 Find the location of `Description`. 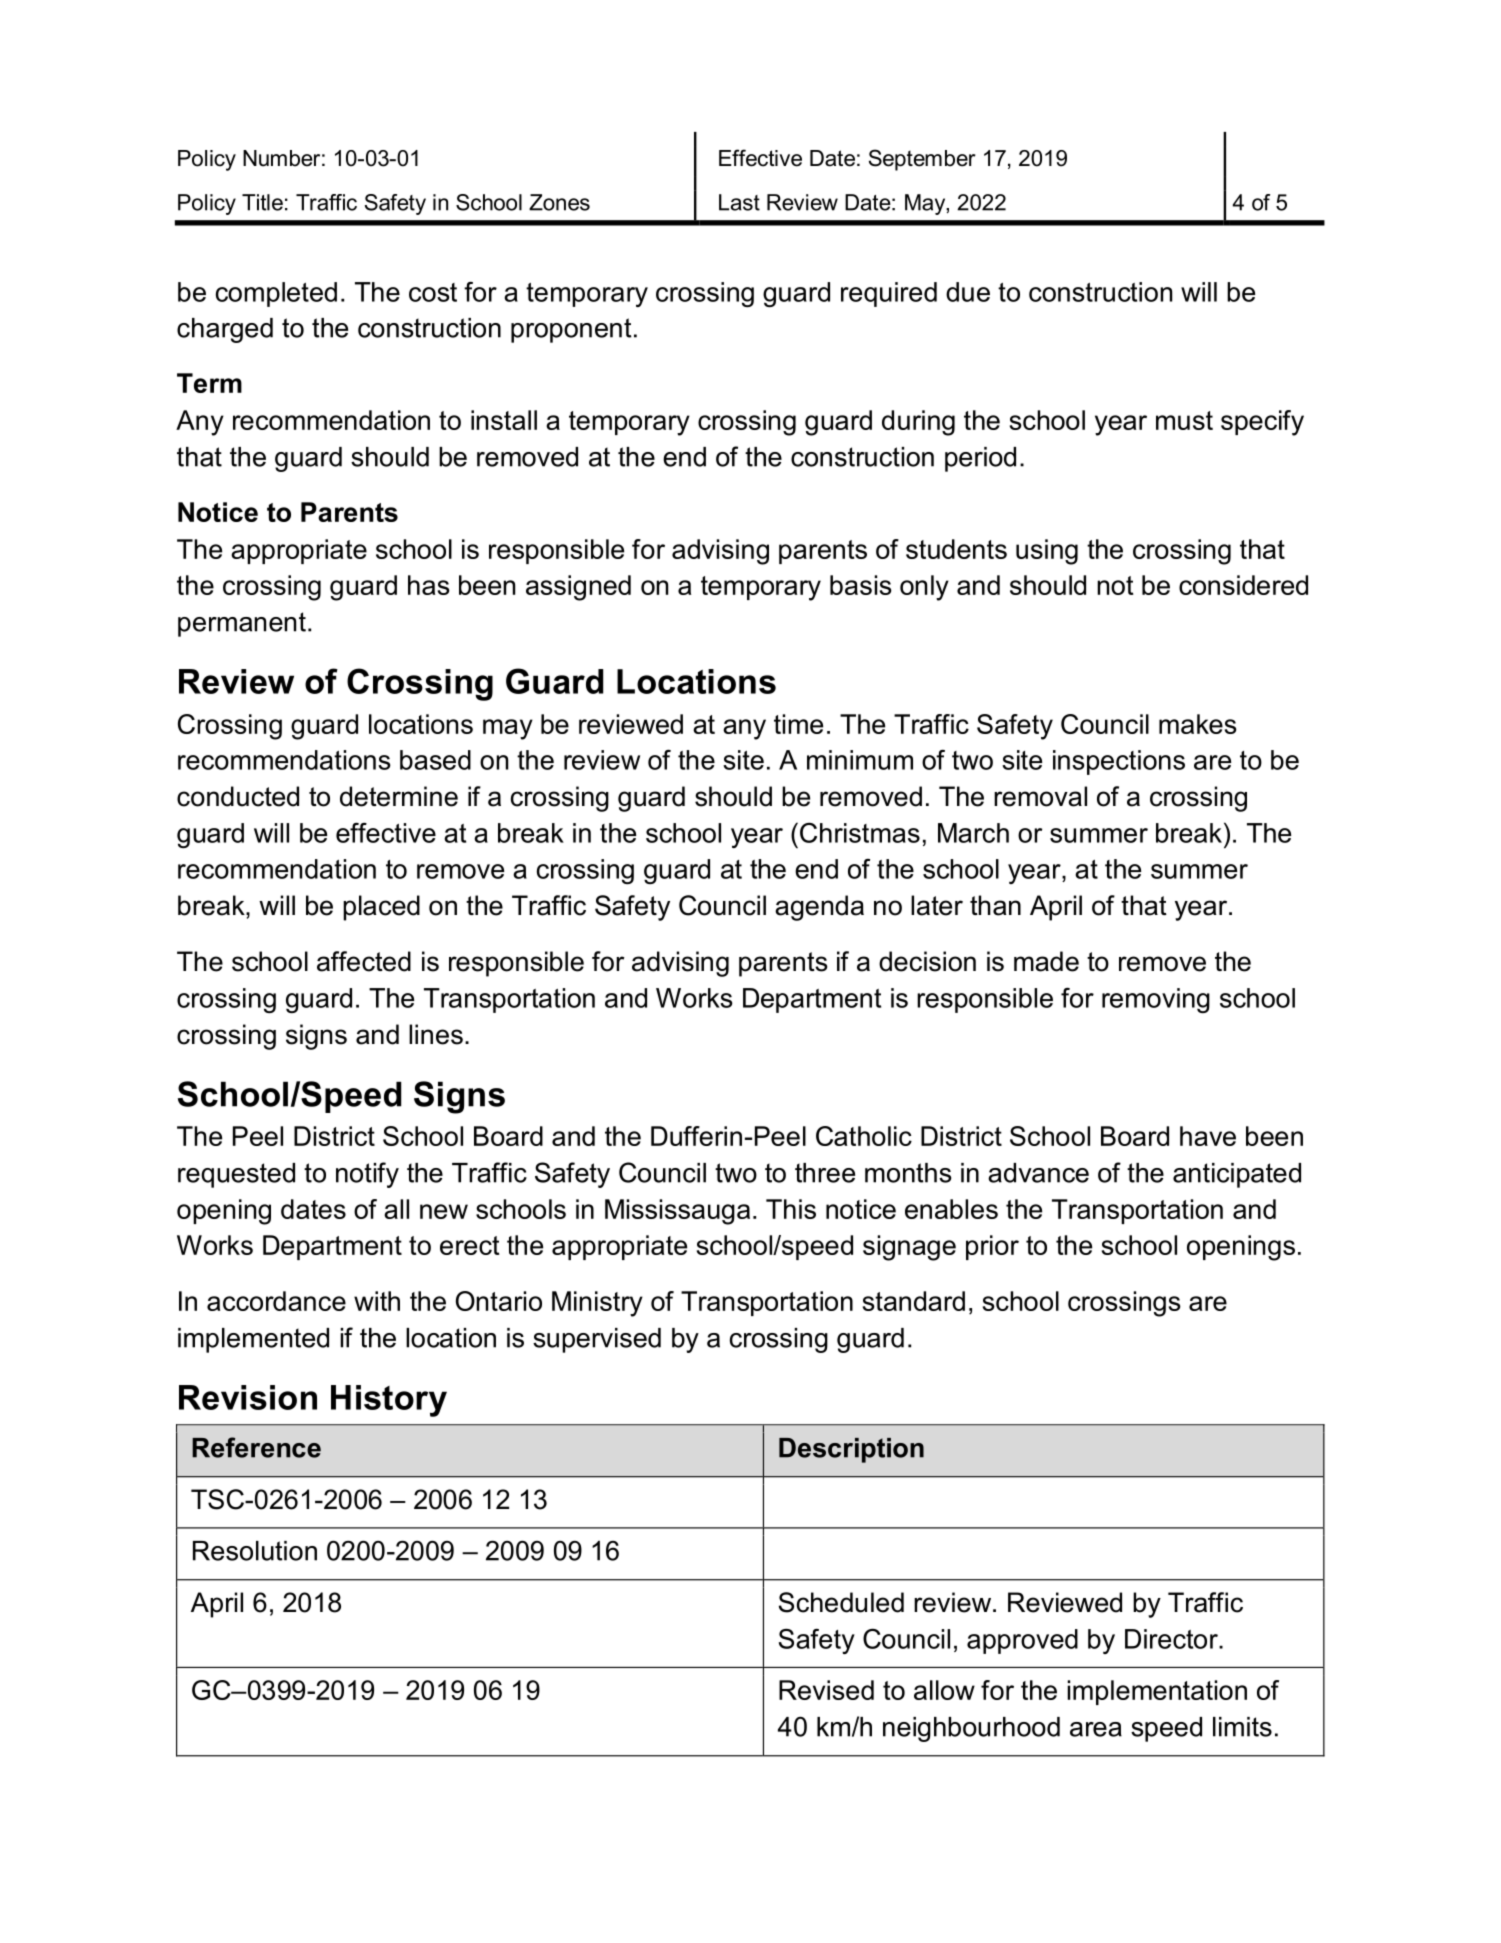

Description is located at coordinates (851, 1450).
